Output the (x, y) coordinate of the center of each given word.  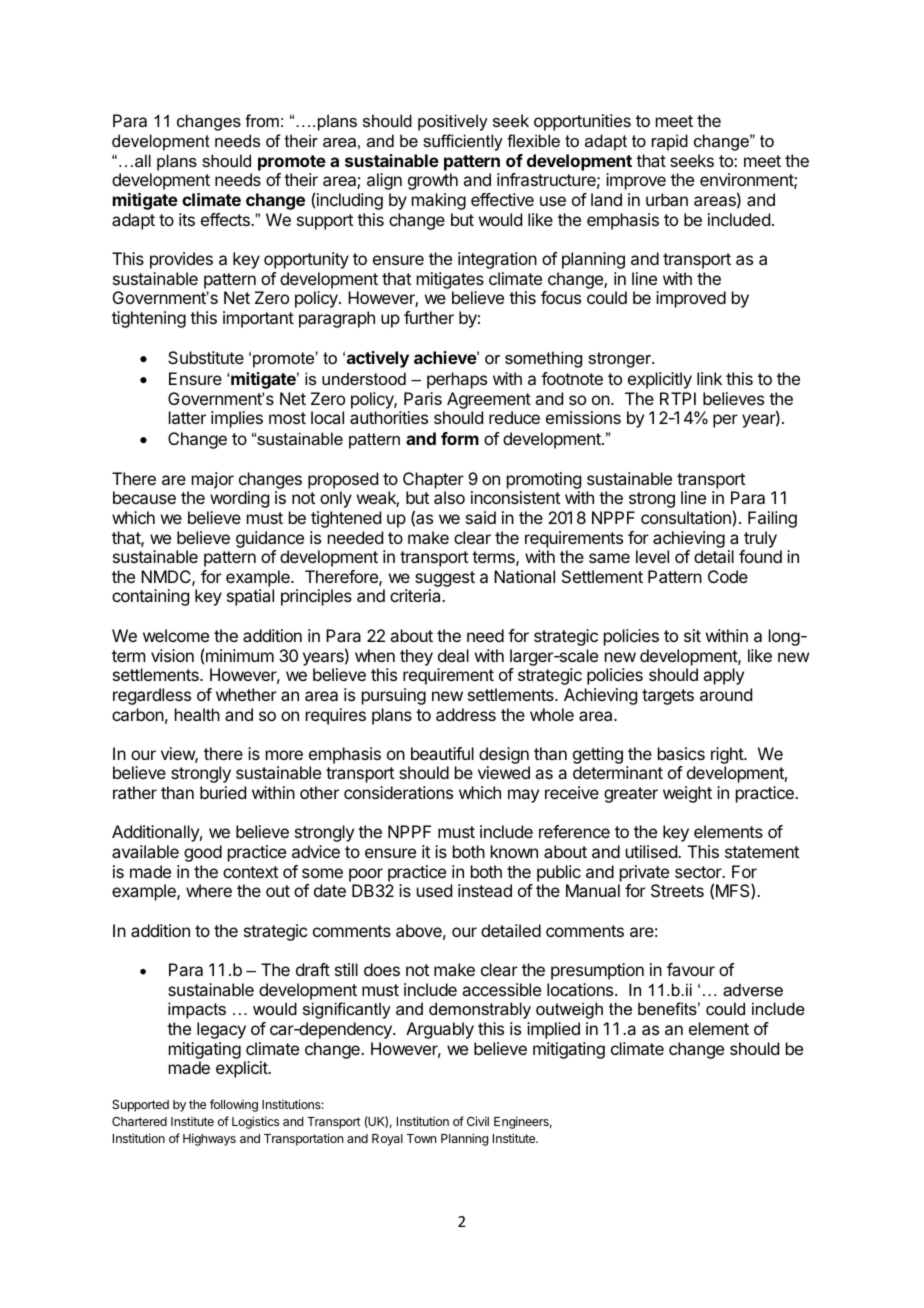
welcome (176, 635)
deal (453, 655)
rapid (670, 142)
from (262, 120)
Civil (478, 1121)
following (234, 1105)
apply (723, 676)
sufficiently (463, 142)
